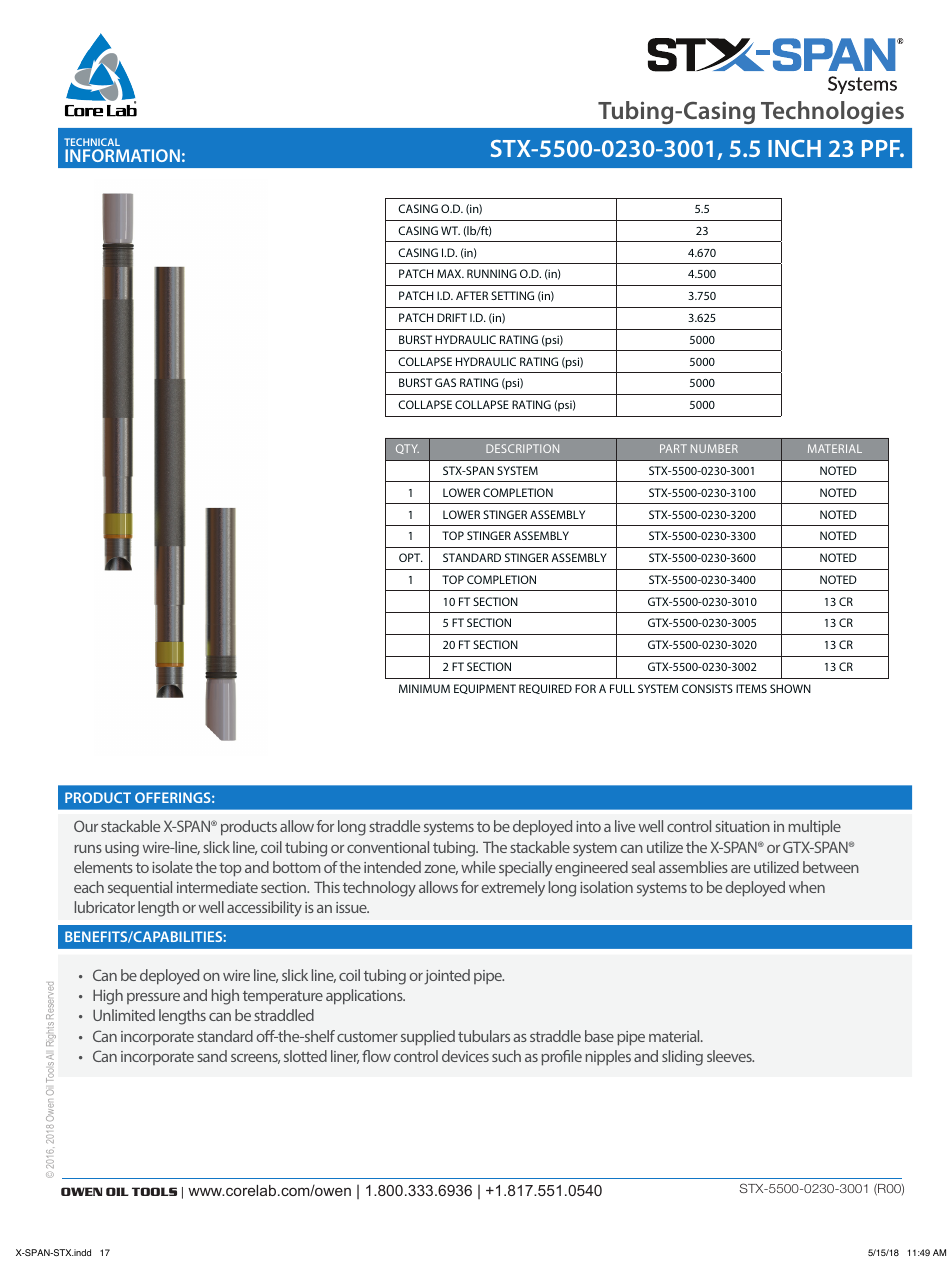  Describe the element at coordinates (450, 273) in the document. I see `MAX` at that location.
